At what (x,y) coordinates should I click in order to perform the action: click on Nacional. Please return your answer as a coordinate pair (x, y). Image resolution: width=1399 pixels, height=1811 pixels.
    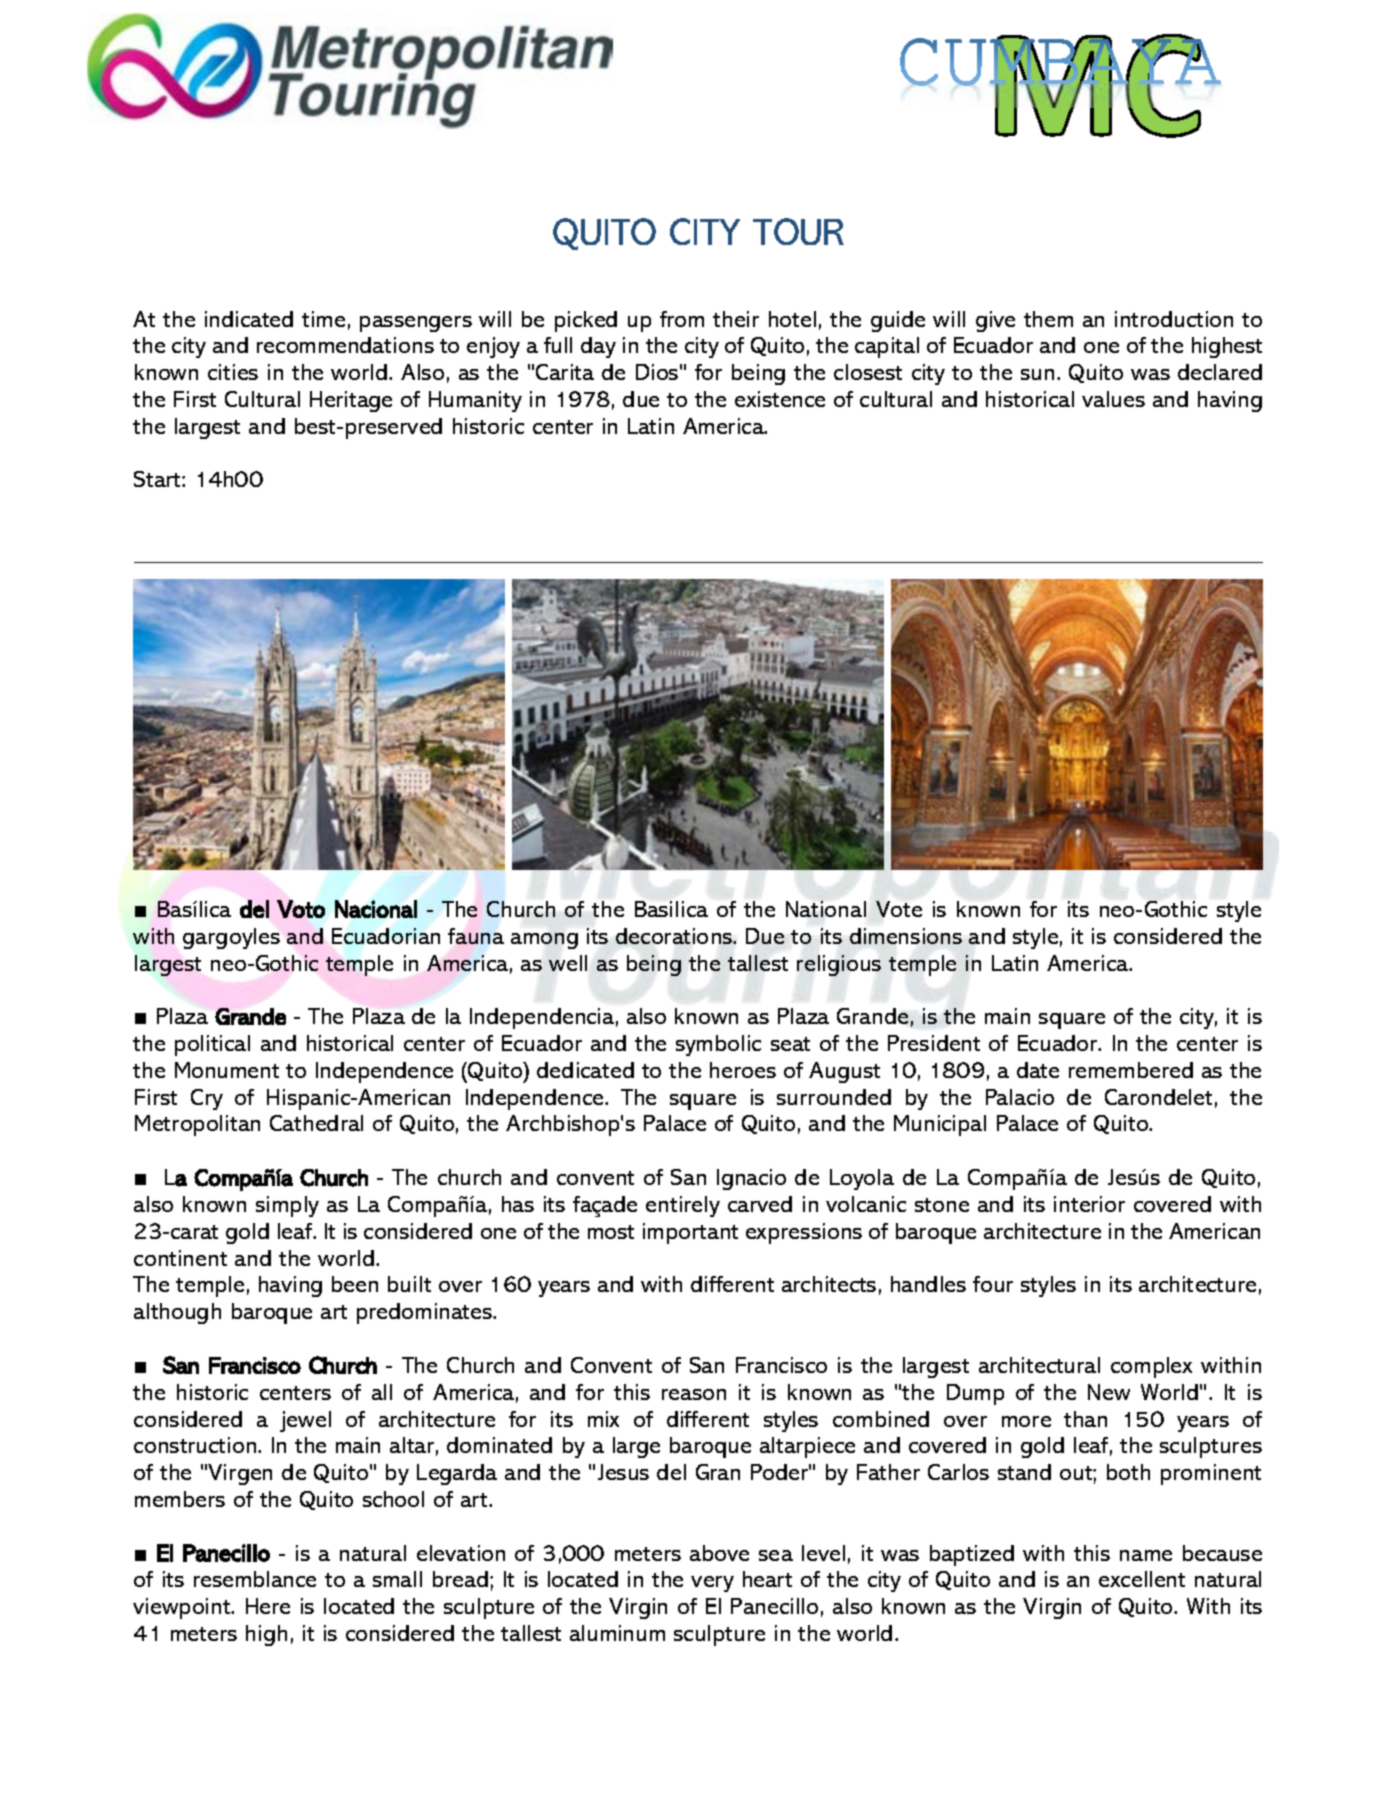
    Looking at the image, I should click on (376, 909).
